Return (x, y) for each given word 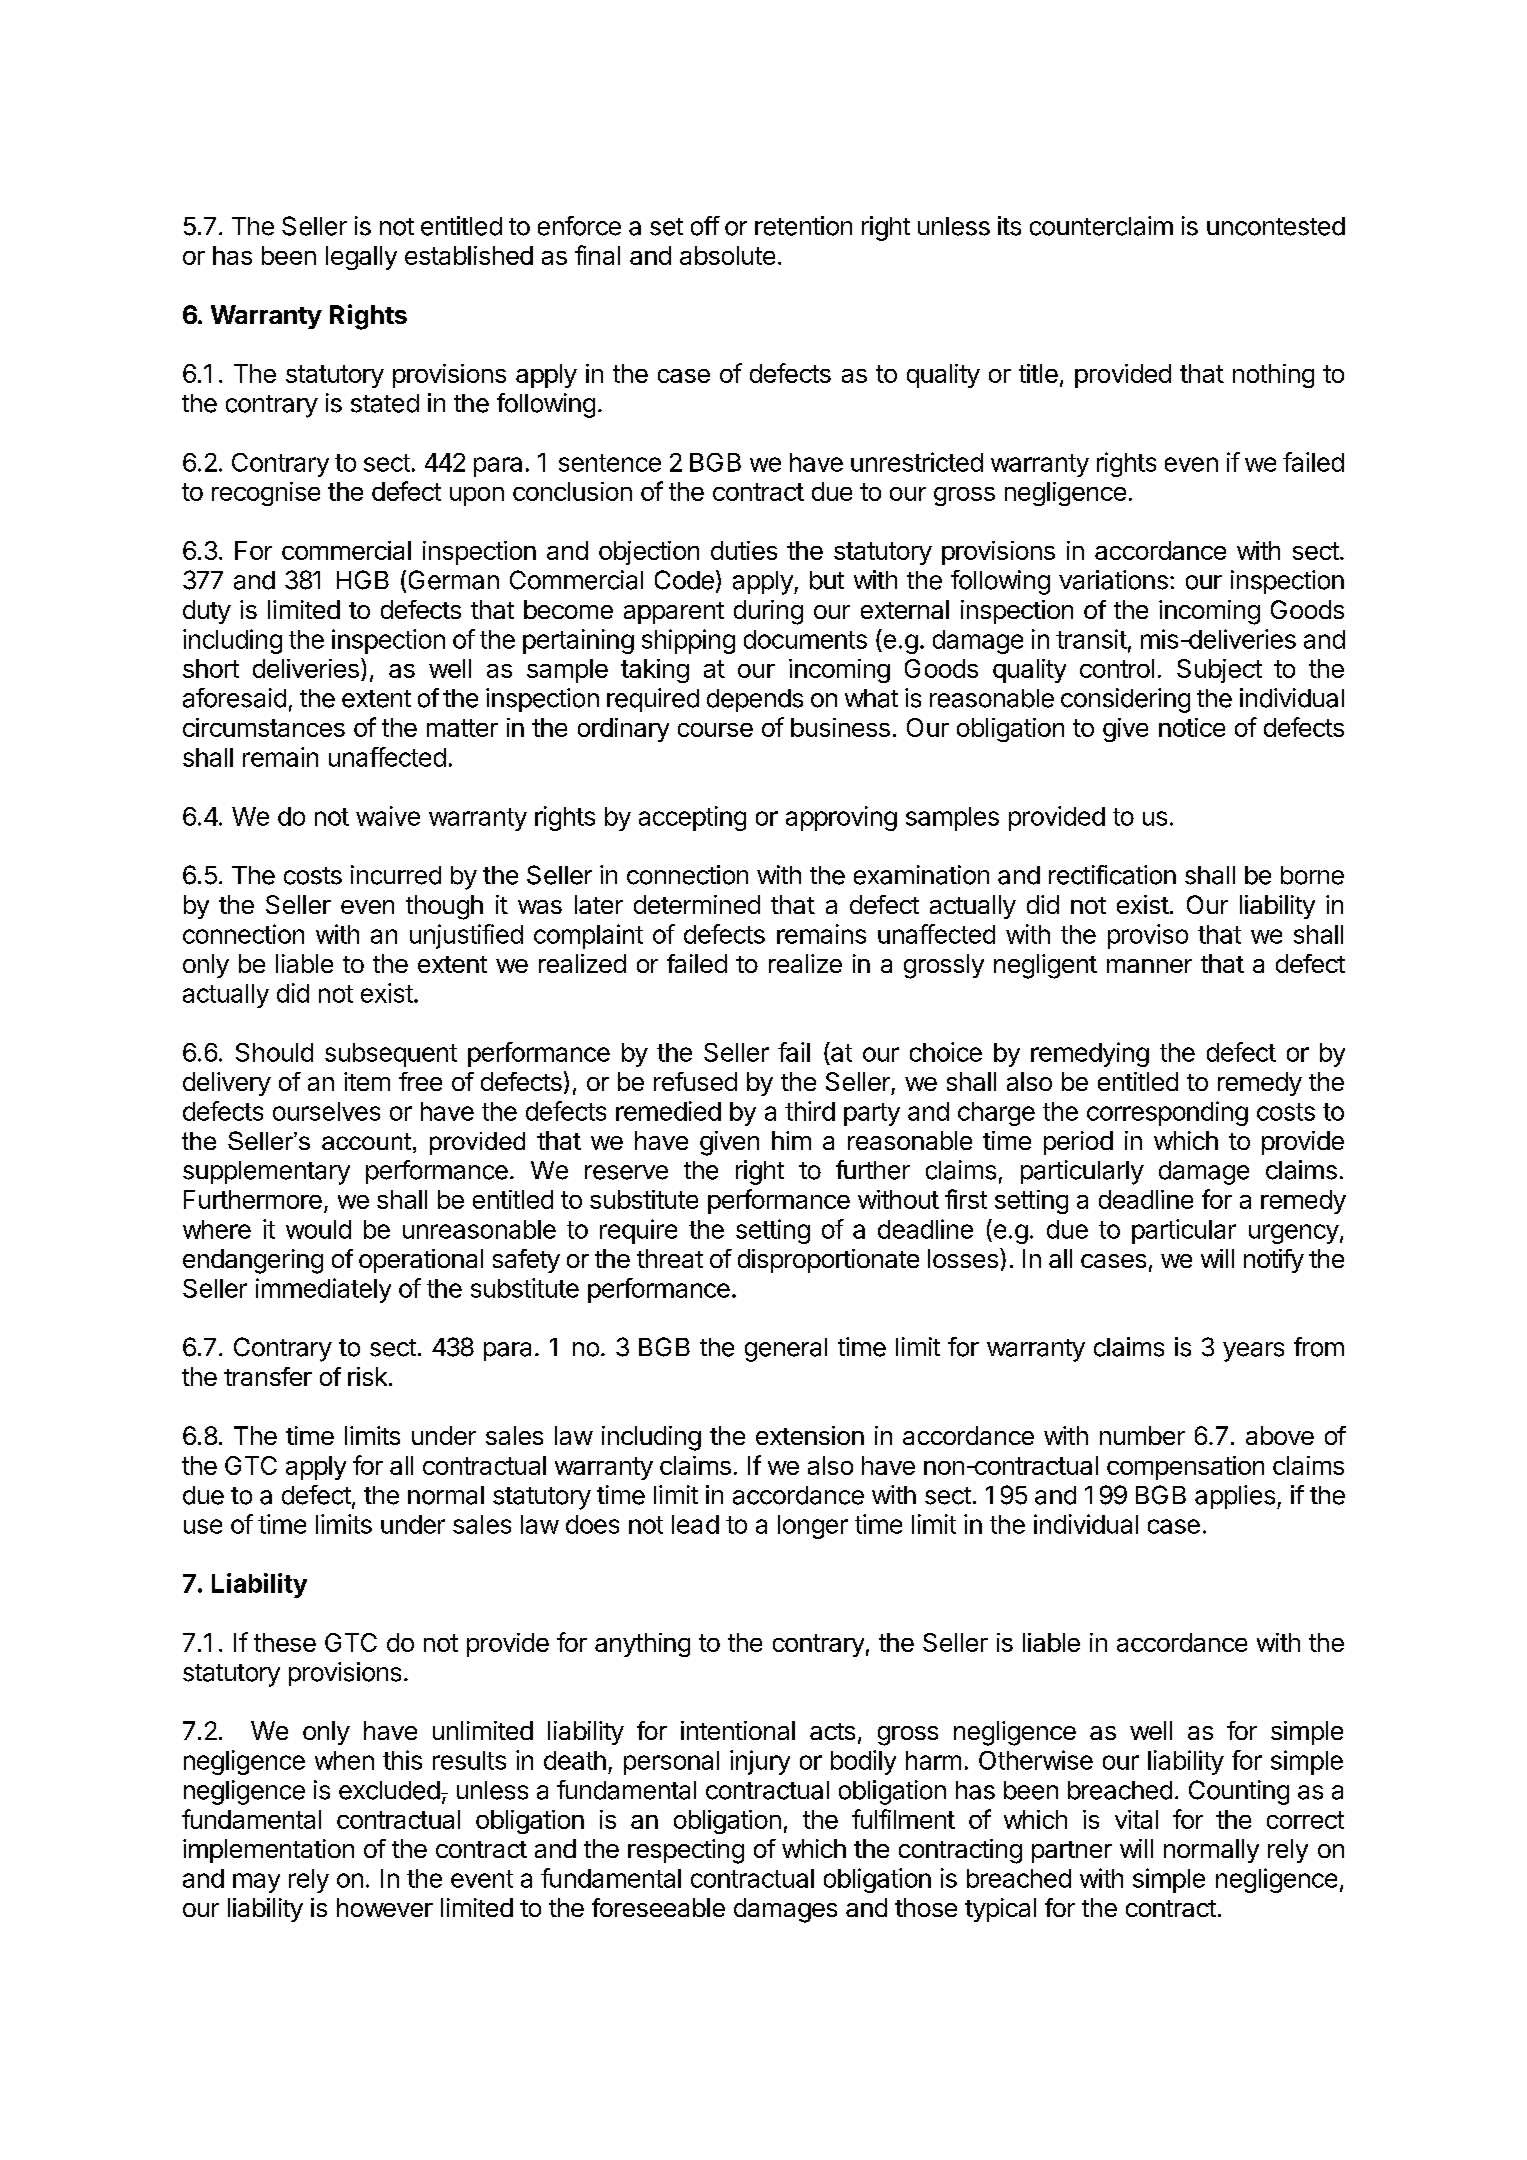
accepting (692, 818)
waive (388, 816)
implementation (268, 1851)
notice (1192, 727)
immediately (323, 1290)
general (786, 1350)
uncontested (1276, 226)
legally (361, 258)
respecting (686, 1851)
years (1253, 1352)
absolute (727, 255)
